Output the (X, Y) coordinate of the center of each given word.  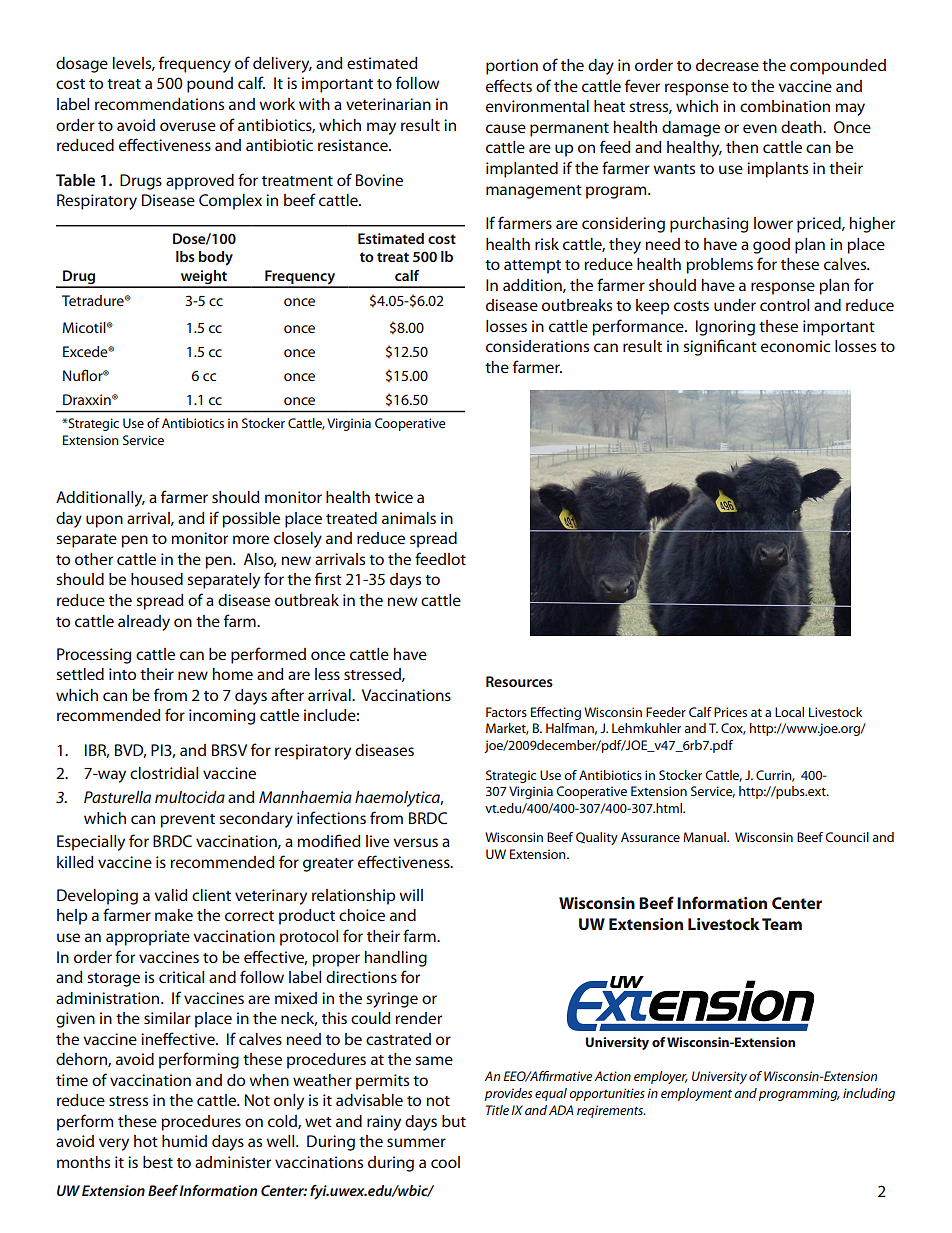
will (411, 895)
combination (785, 106)
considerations (537, 346)
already (144, 623)
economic (795, 346)
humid (184, 1141)
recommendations (159, 104)
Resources (519, 681)
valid (170, 895)
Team (782, 924)
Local (789, 712)
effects (509, 85)
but (454, 1121)
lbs (185, 256)
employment (696, 1094)
